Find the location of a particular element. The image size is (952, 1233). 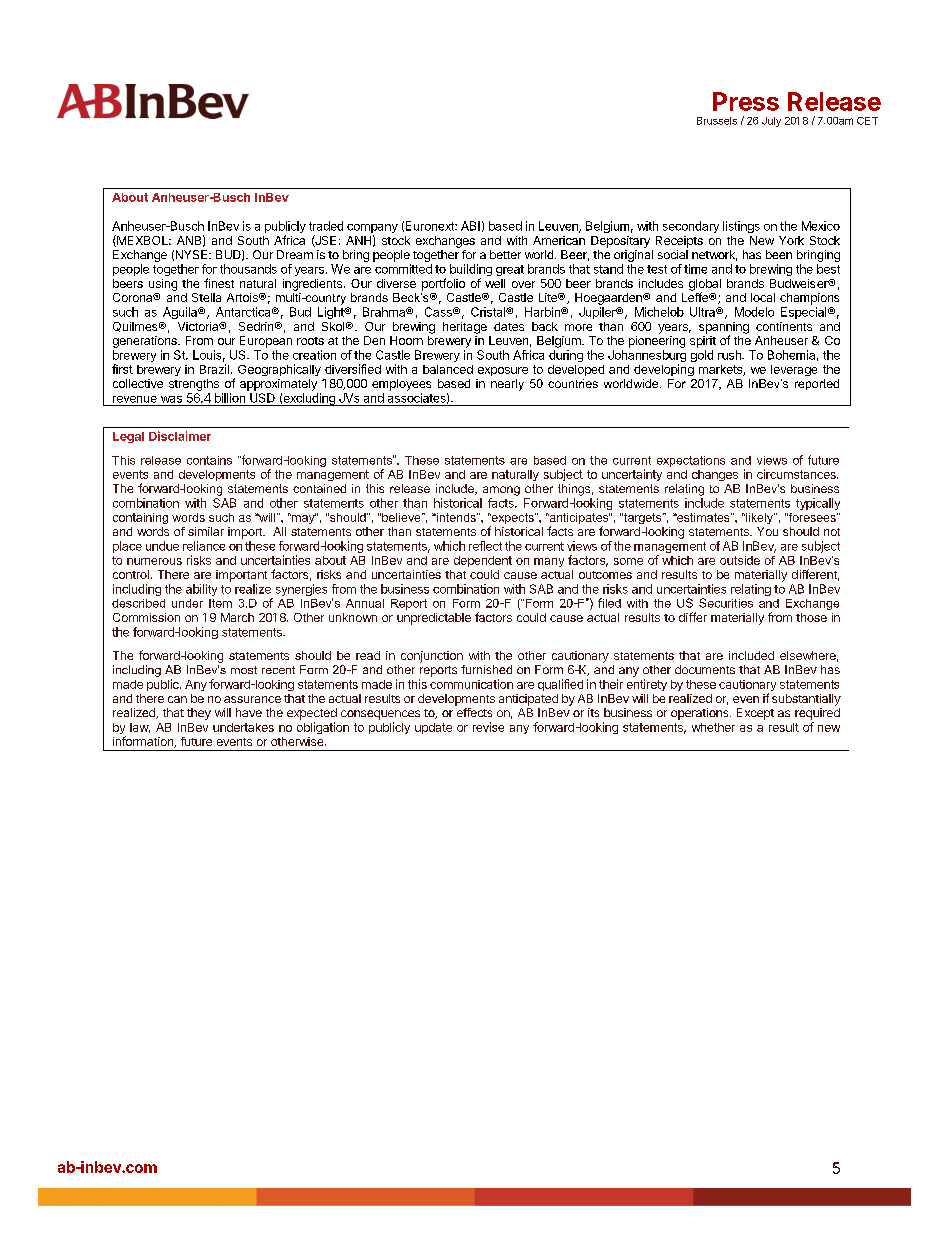

similar is located at coordinates (206, 531).
